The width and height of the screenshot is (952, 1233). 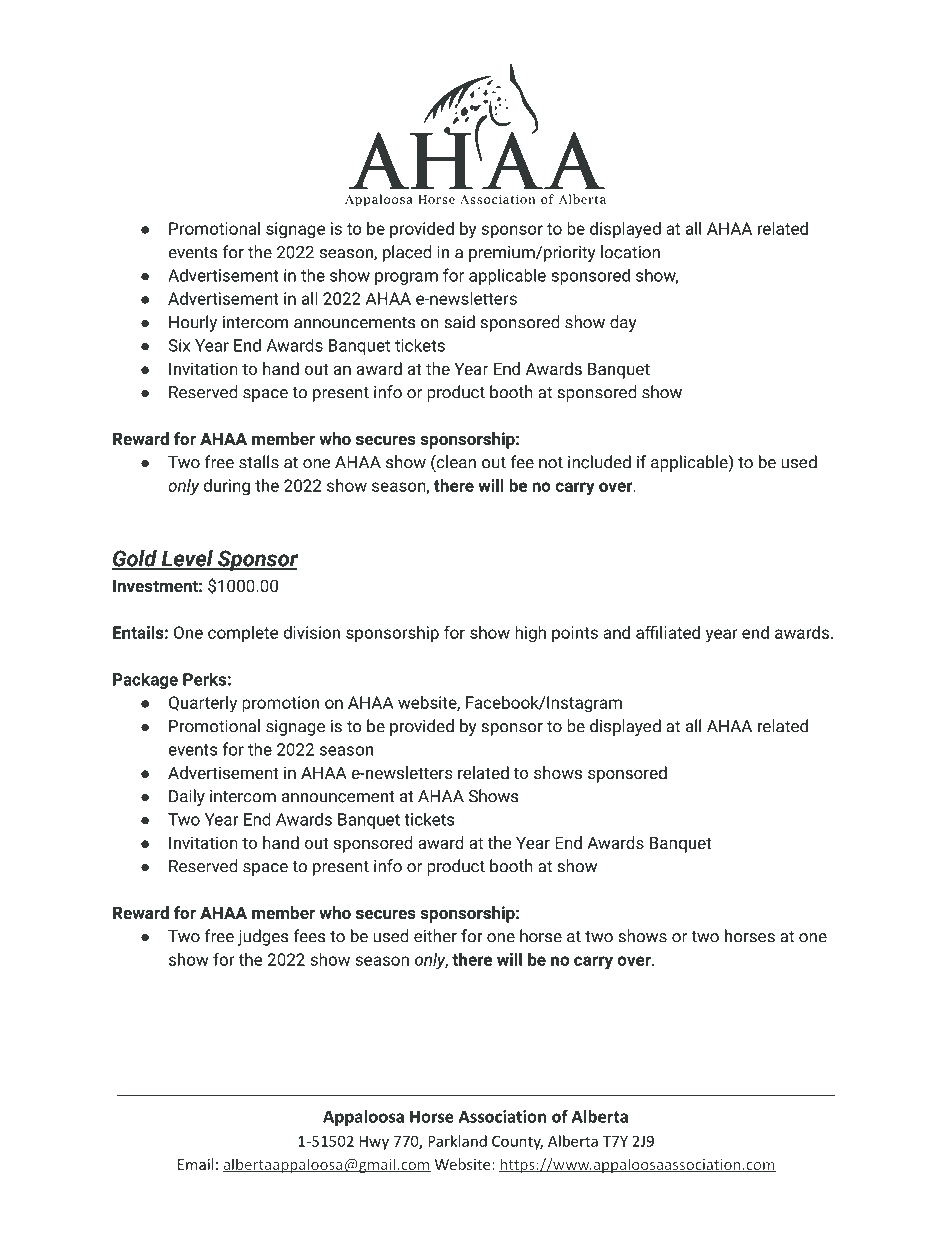 I want to click on Hourly, so click(x=193, y=323).
